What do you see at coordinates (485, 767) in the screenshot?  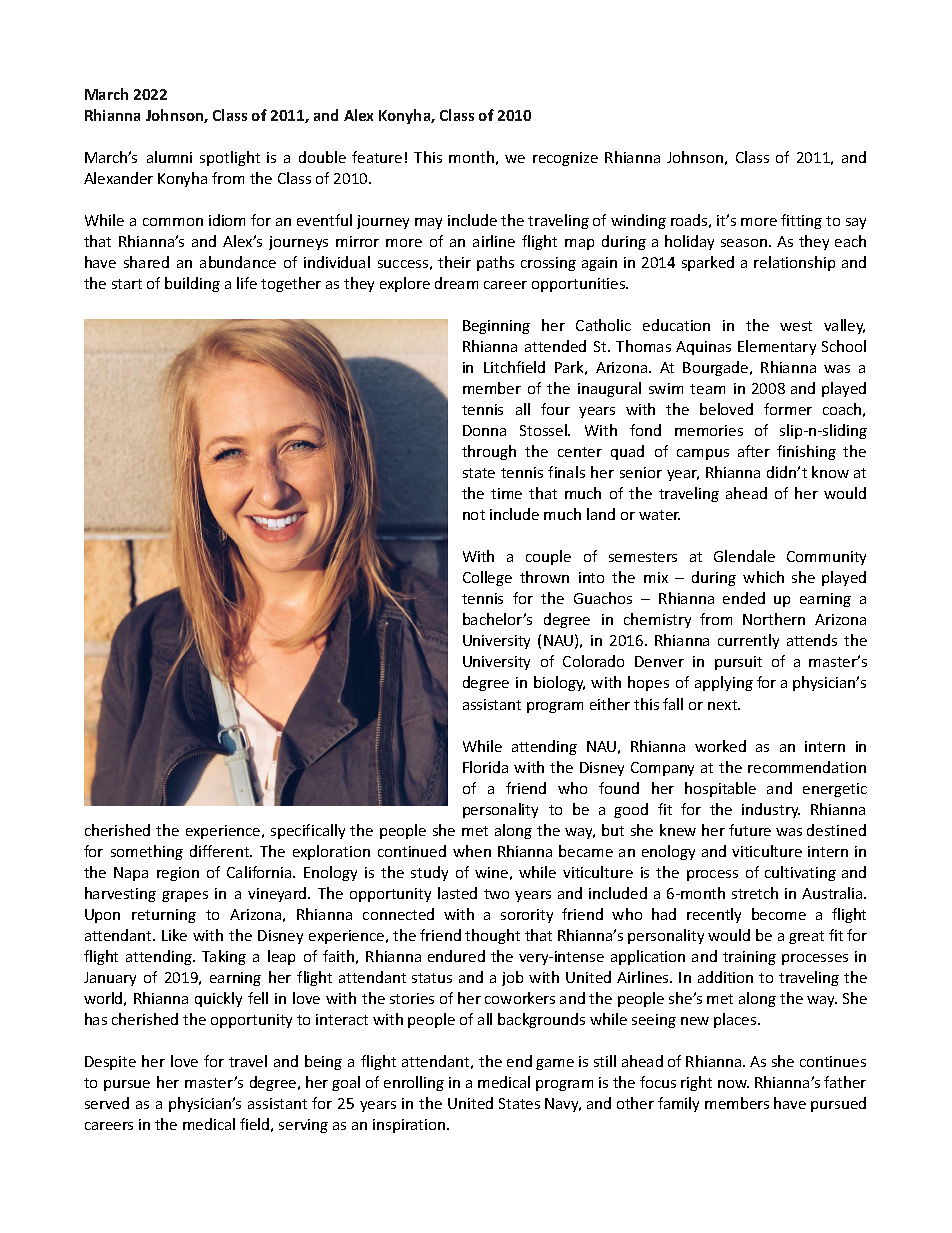 I see `Florida` at bounding box center [485, 767].
